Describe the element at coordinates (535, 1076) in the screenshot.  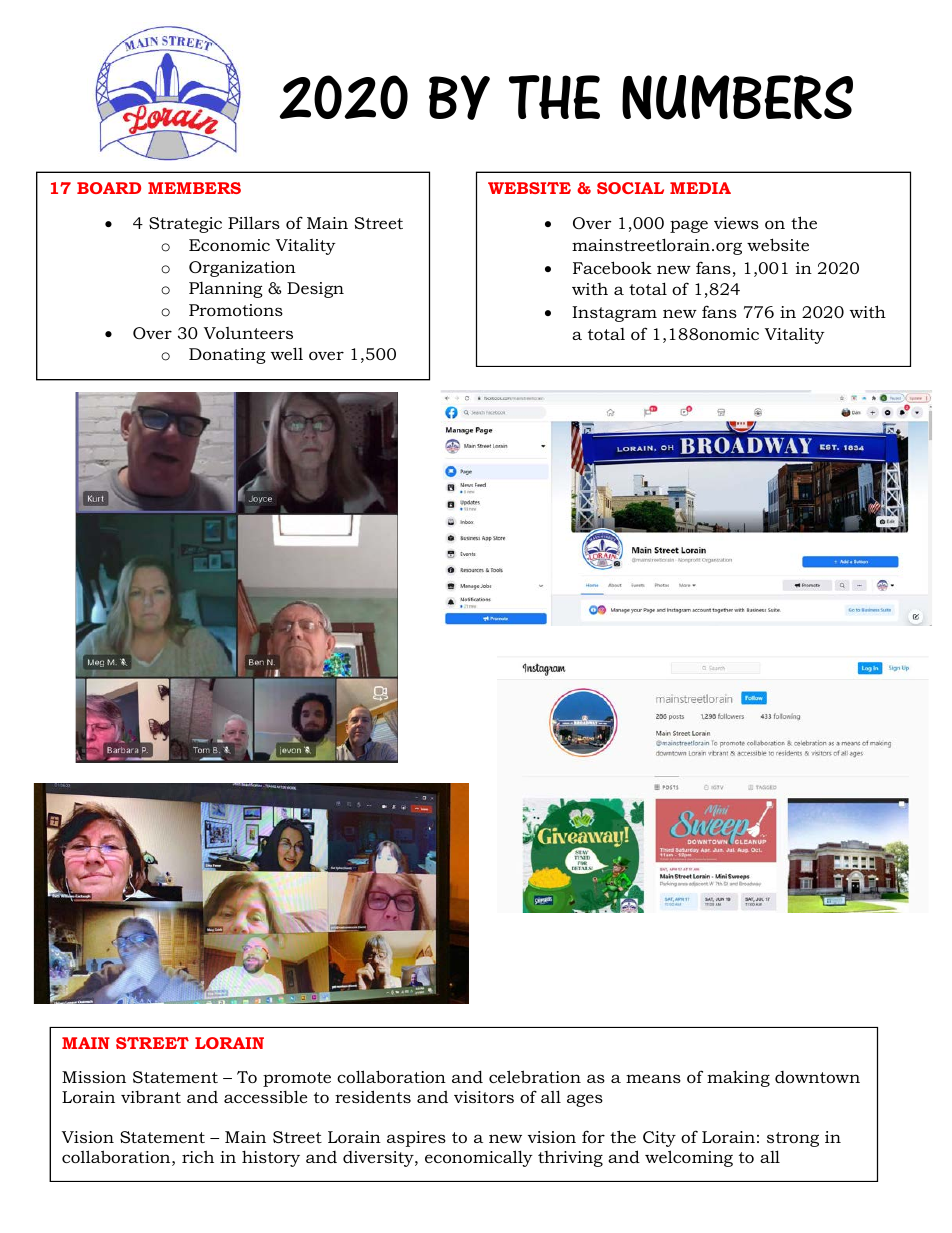
I see `celebration` at that location.
